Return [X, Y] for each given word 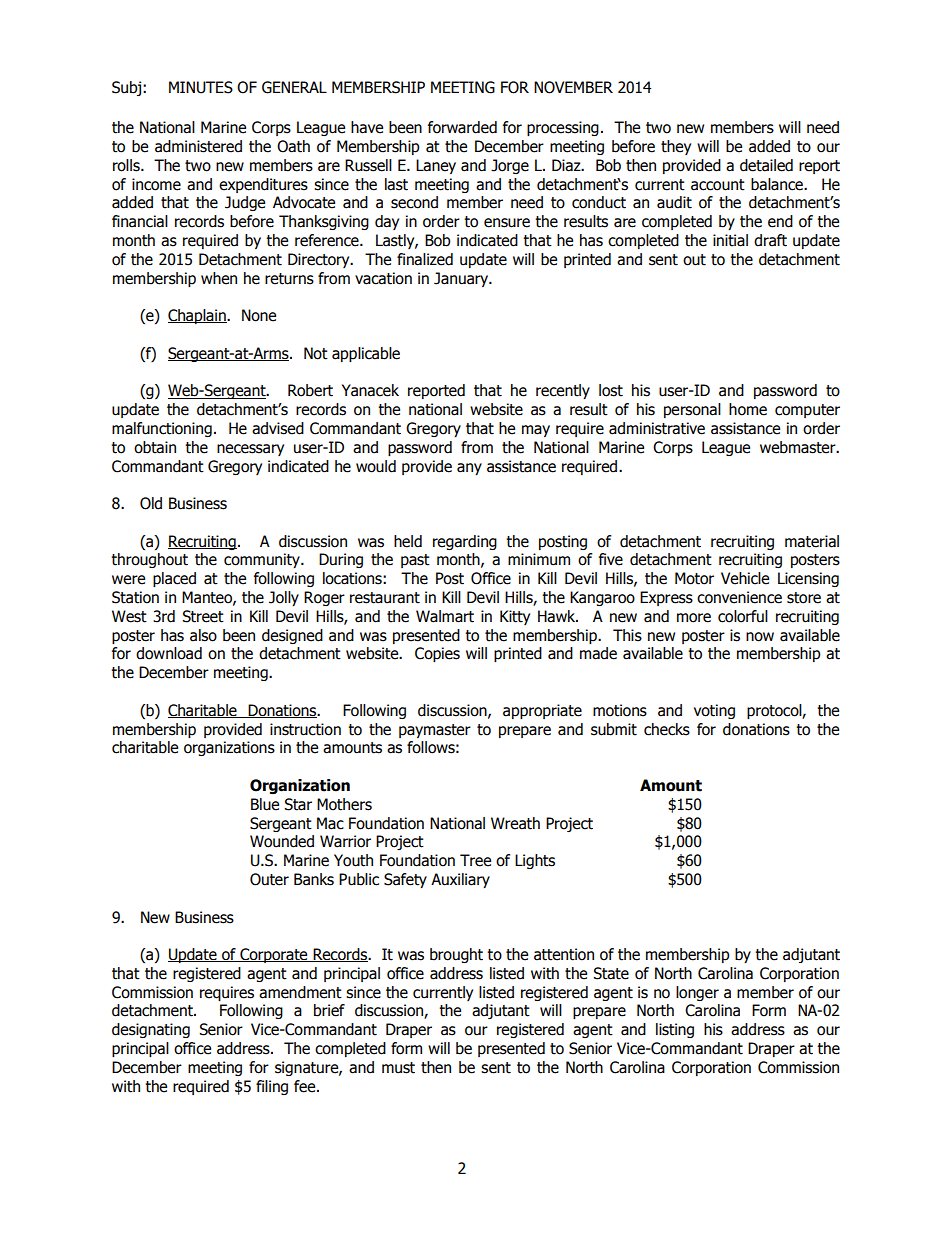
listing [675, 1030]
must [398, 1068]
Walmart [445, 616]
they [676, 147]
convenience [739, 597]
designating [151, 1030]
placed [174, 579]
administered [198, 146]
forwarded [462, 127]
